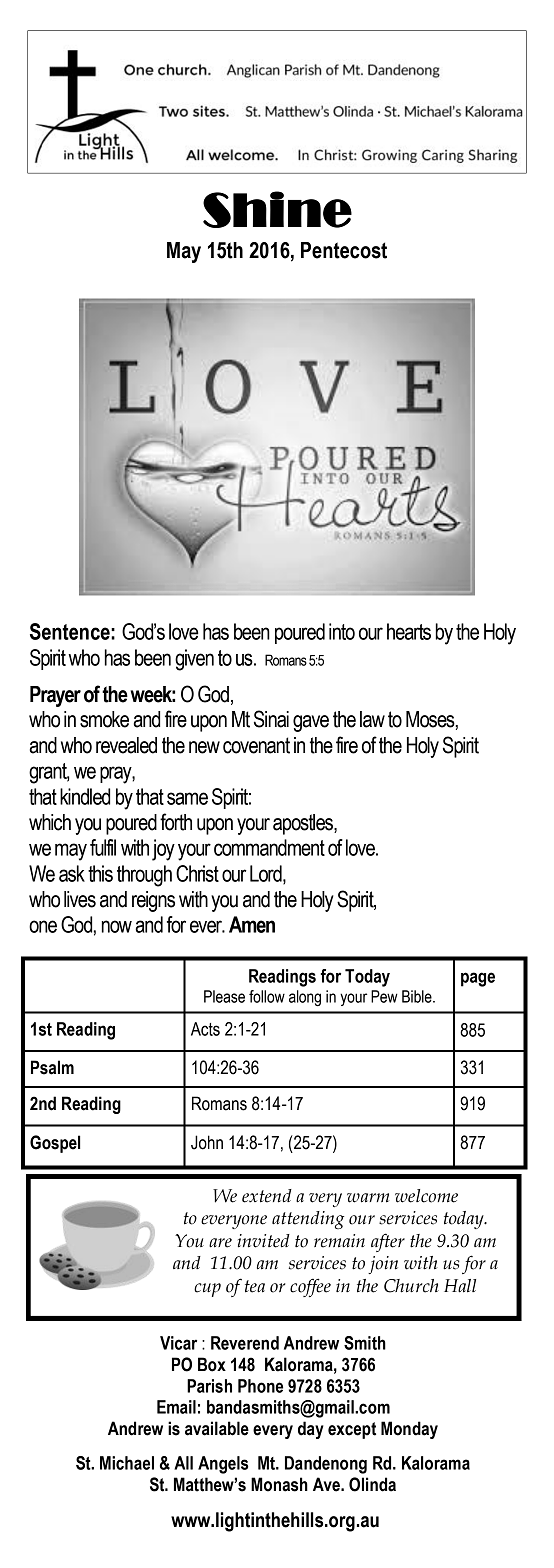 This screenshot has height=1568, width=554. Describe the element at coordinates (277, 209) in the screenshot. I see `Shine` at that location.
